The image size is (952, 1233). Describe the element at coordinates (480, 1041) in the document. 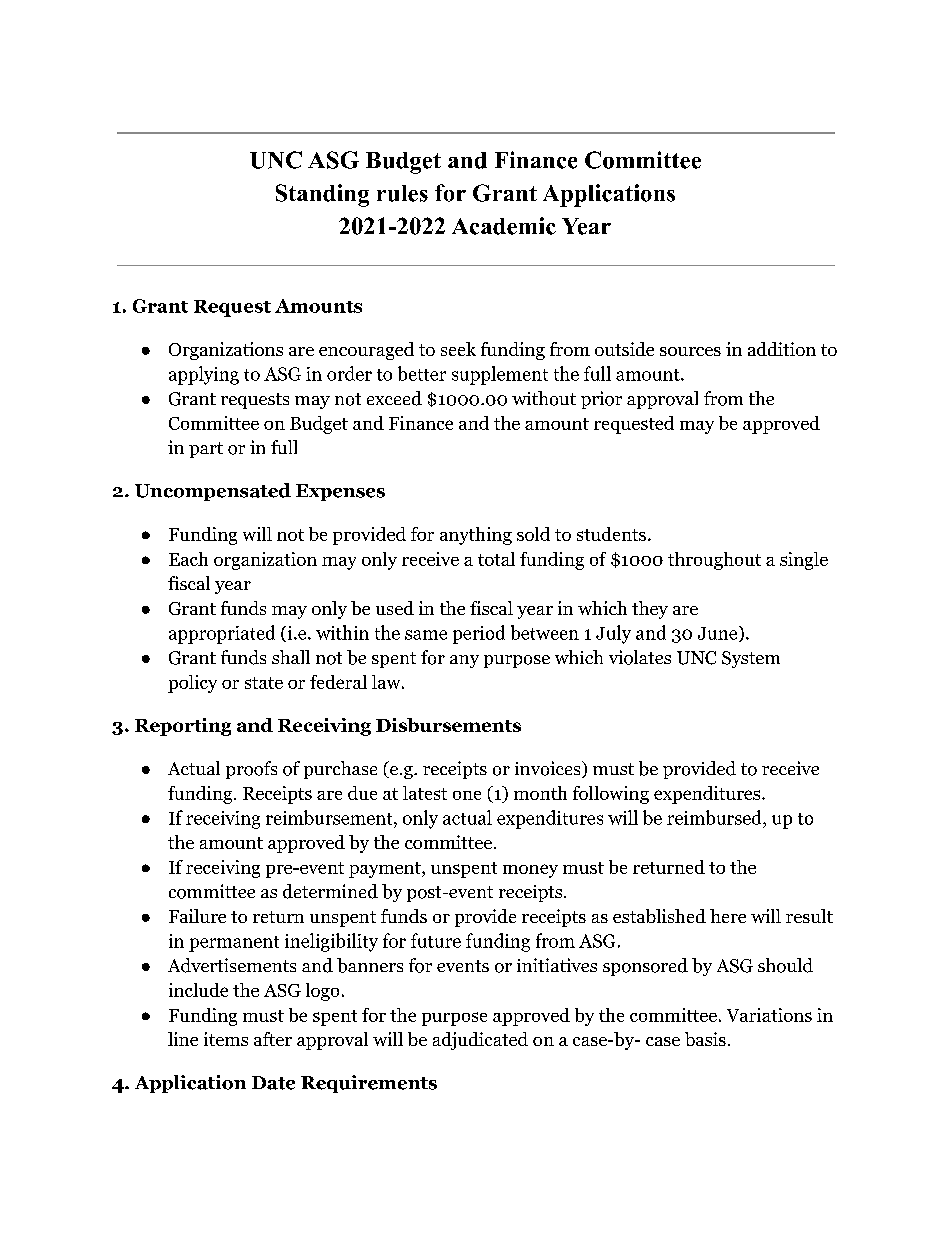

I see `adjudicated` at that location.
